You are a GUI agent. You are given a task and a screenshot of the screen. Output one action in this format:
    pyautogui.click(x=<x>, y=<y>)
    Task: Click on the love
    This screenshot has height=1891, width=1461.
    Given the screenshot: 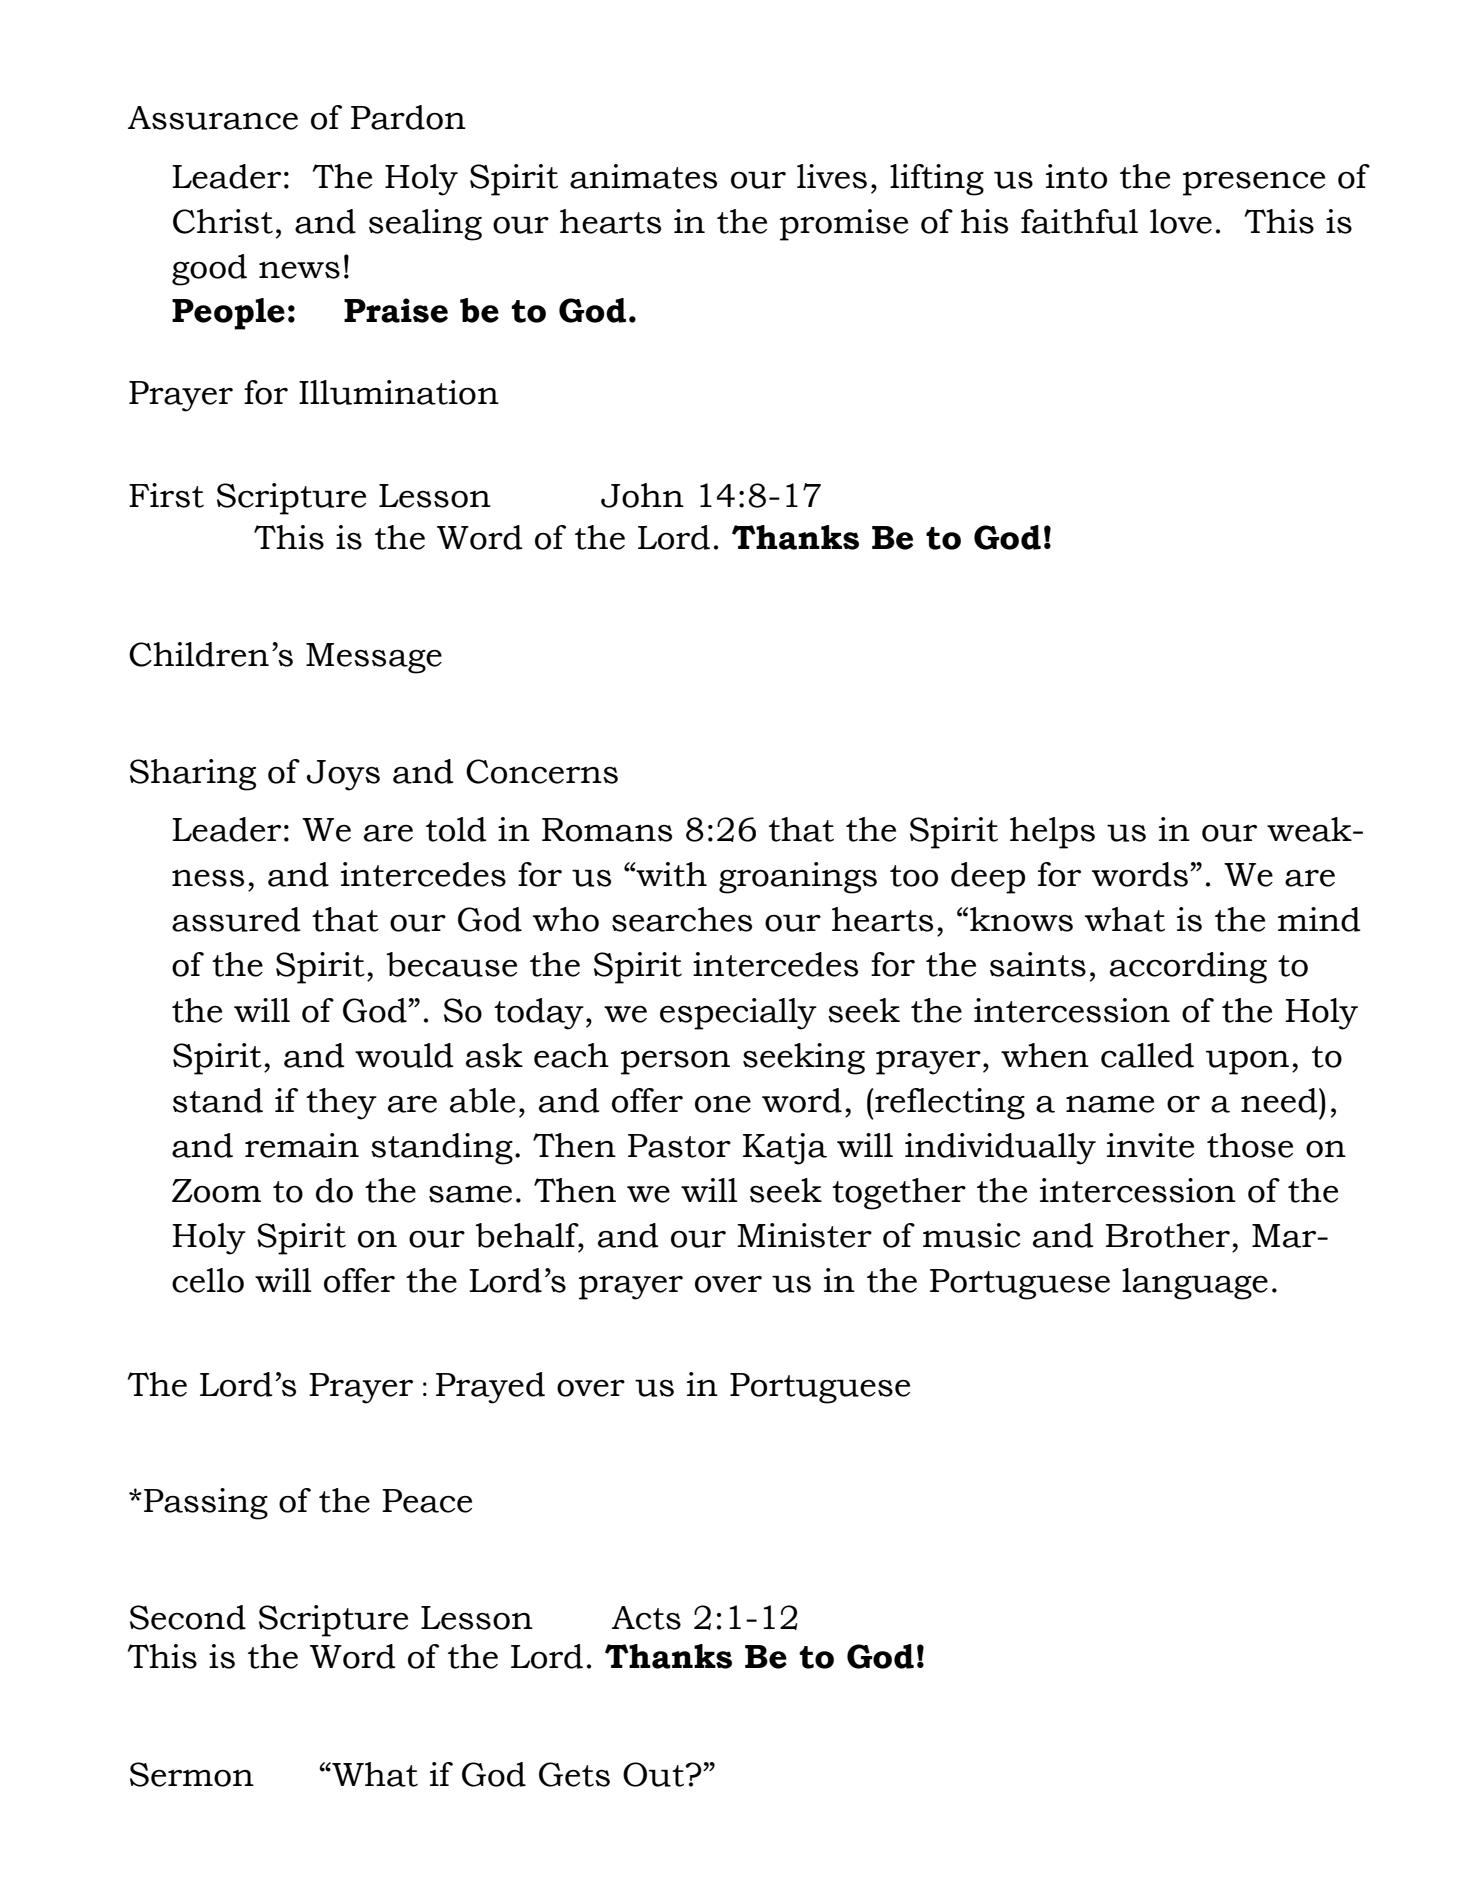 What is the action you would take?
    pyautogui.click(x=1181, y=221)
